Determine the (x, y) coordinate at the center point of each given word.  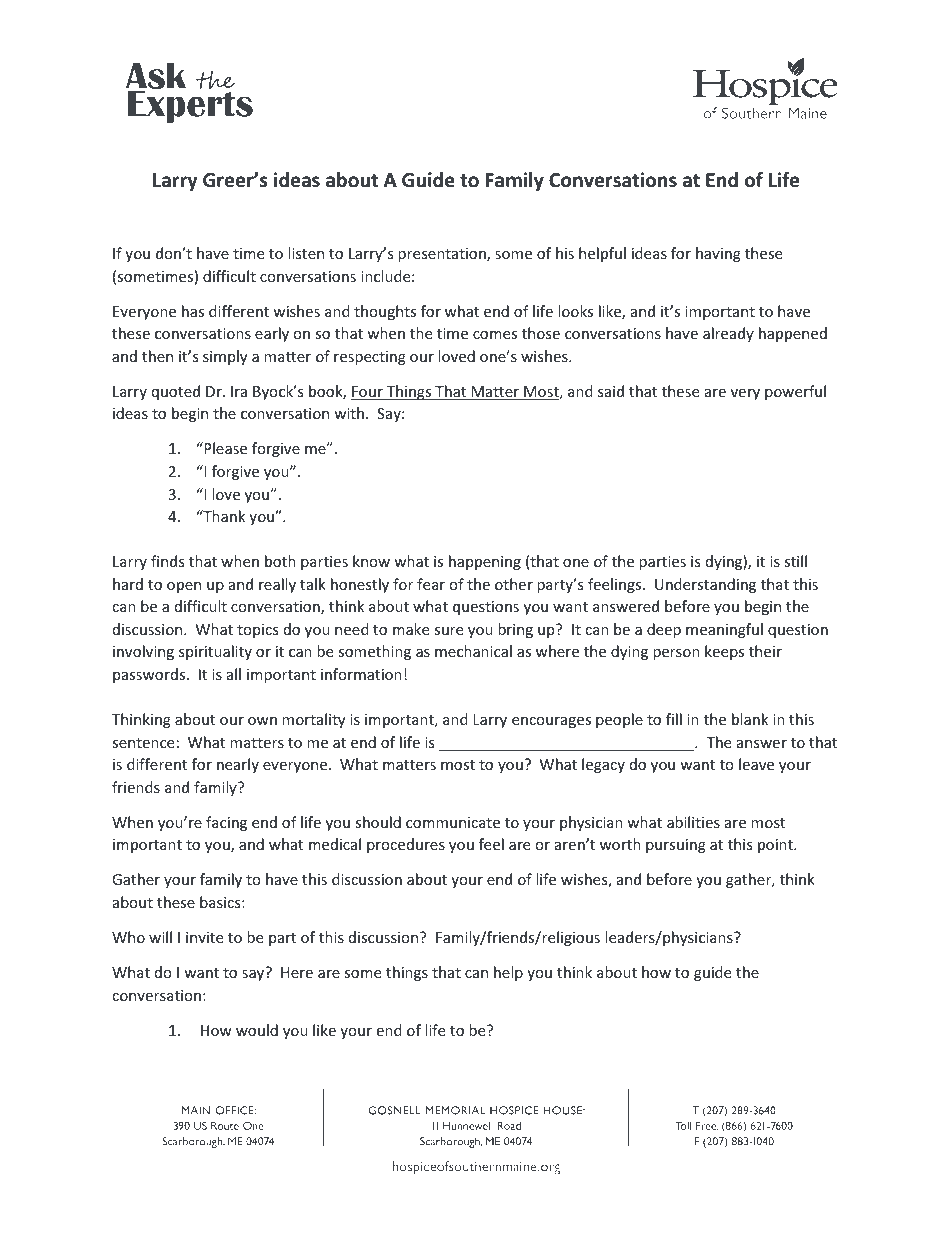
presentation (443, 255)
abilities (693, 822)
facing (226, 823)
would (257, 1030)
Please (224, 448)
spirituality (215, 652)
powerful (795, 392)
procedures (406, 845)
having (718, 254)
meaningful (724, 630)
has (193, 311)
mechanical (473, 651)
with (349, 413)
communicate (453, 822)
